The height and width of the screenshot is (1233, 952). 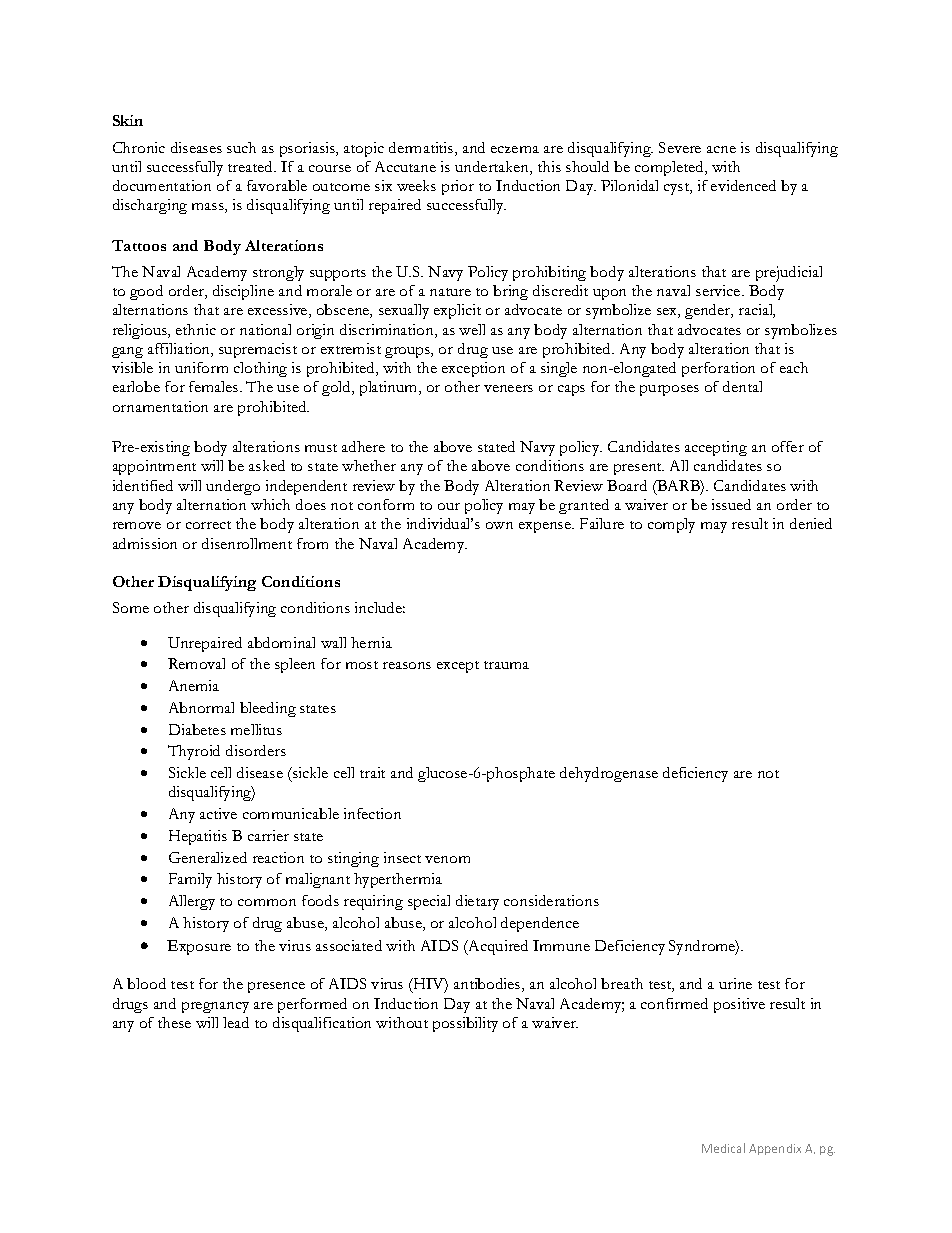 I want to click on trait, so click(x=372, y=772).
